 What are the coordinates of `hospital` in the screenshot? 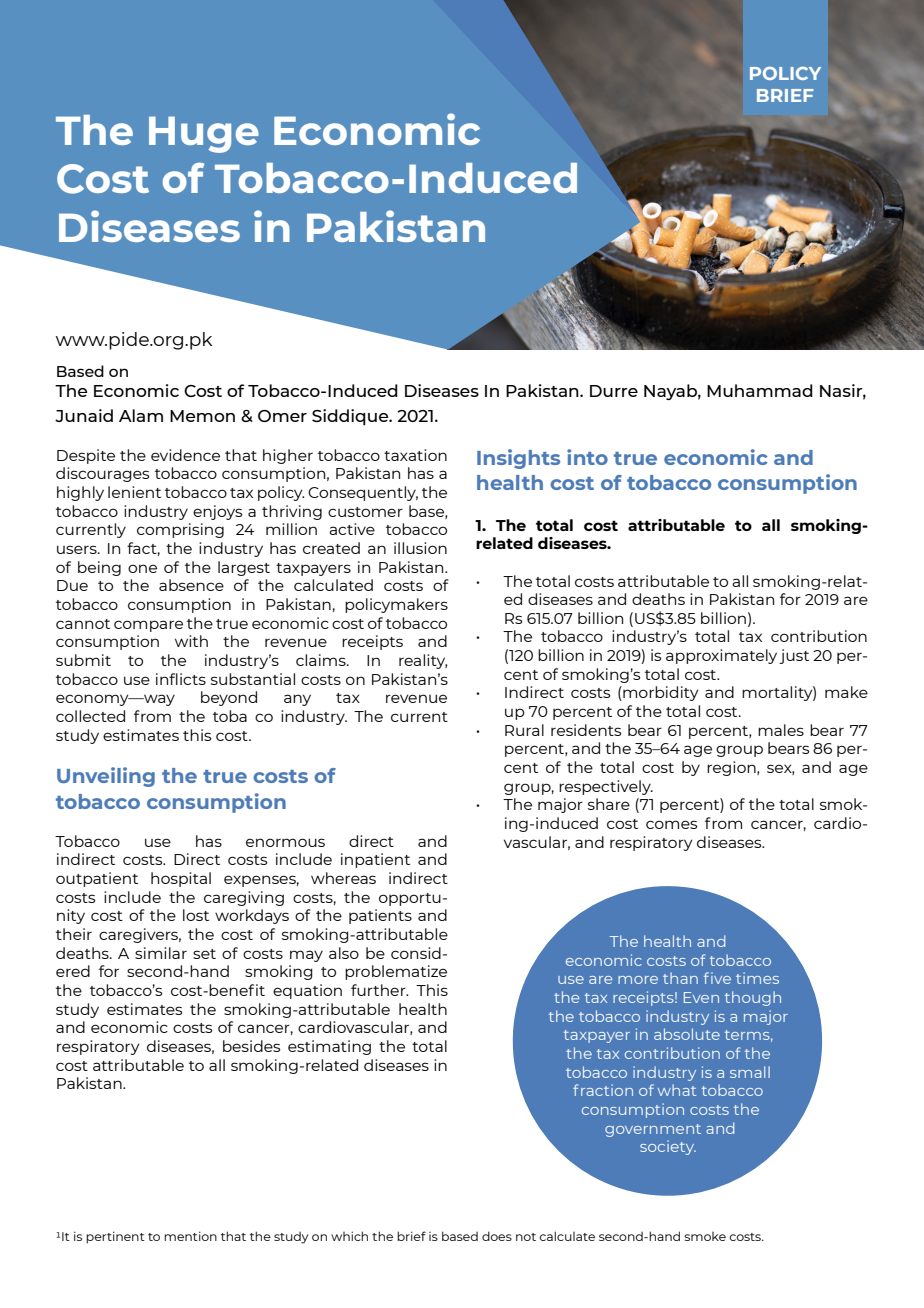 It's located at (181, 879).
